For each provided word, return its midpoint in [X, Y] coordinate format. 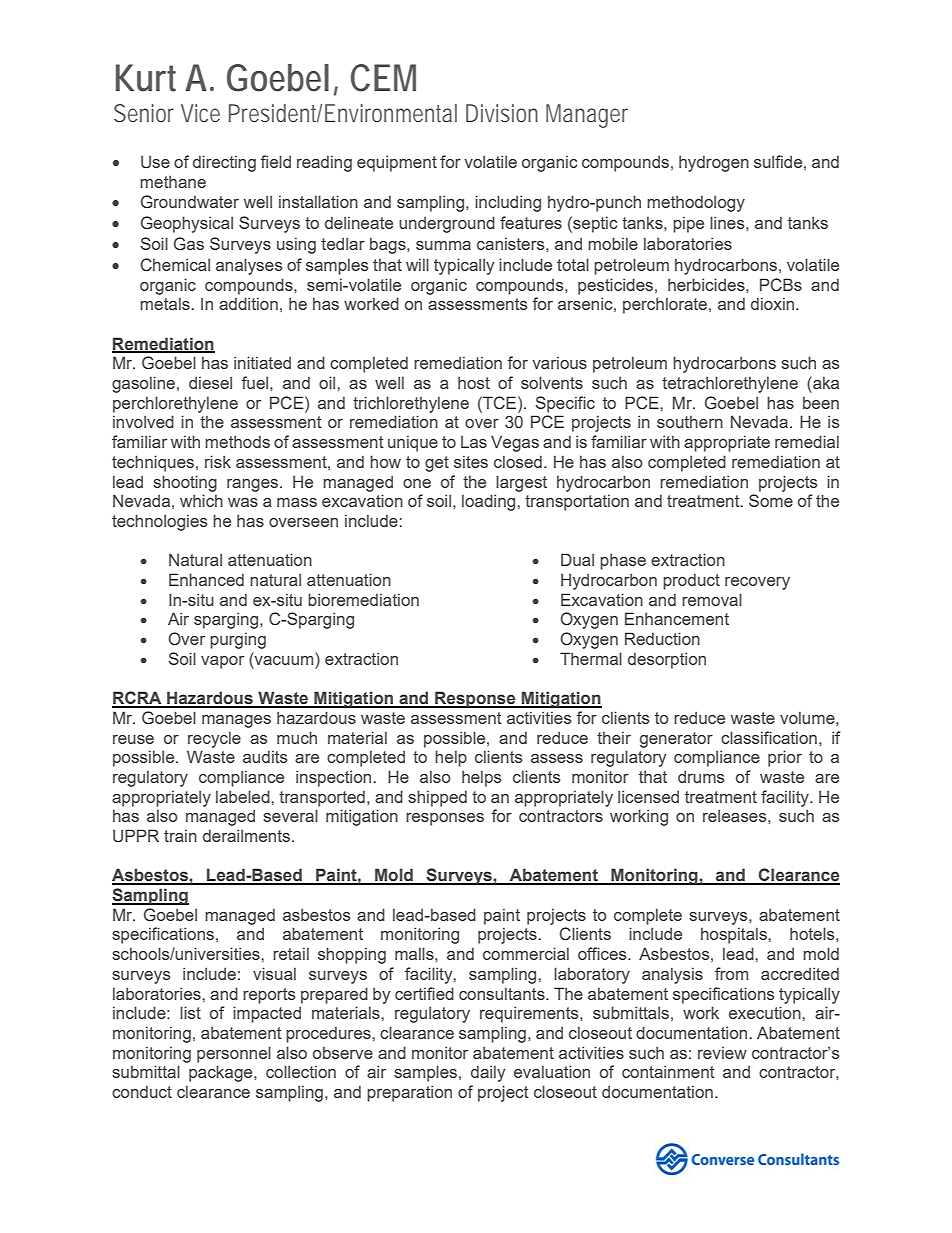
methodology [696, 203]
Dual [577, 559]
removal [712, 599]
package [222, 1073]
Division [502, 113]
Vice [200, 113]
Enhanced [206, 579]
